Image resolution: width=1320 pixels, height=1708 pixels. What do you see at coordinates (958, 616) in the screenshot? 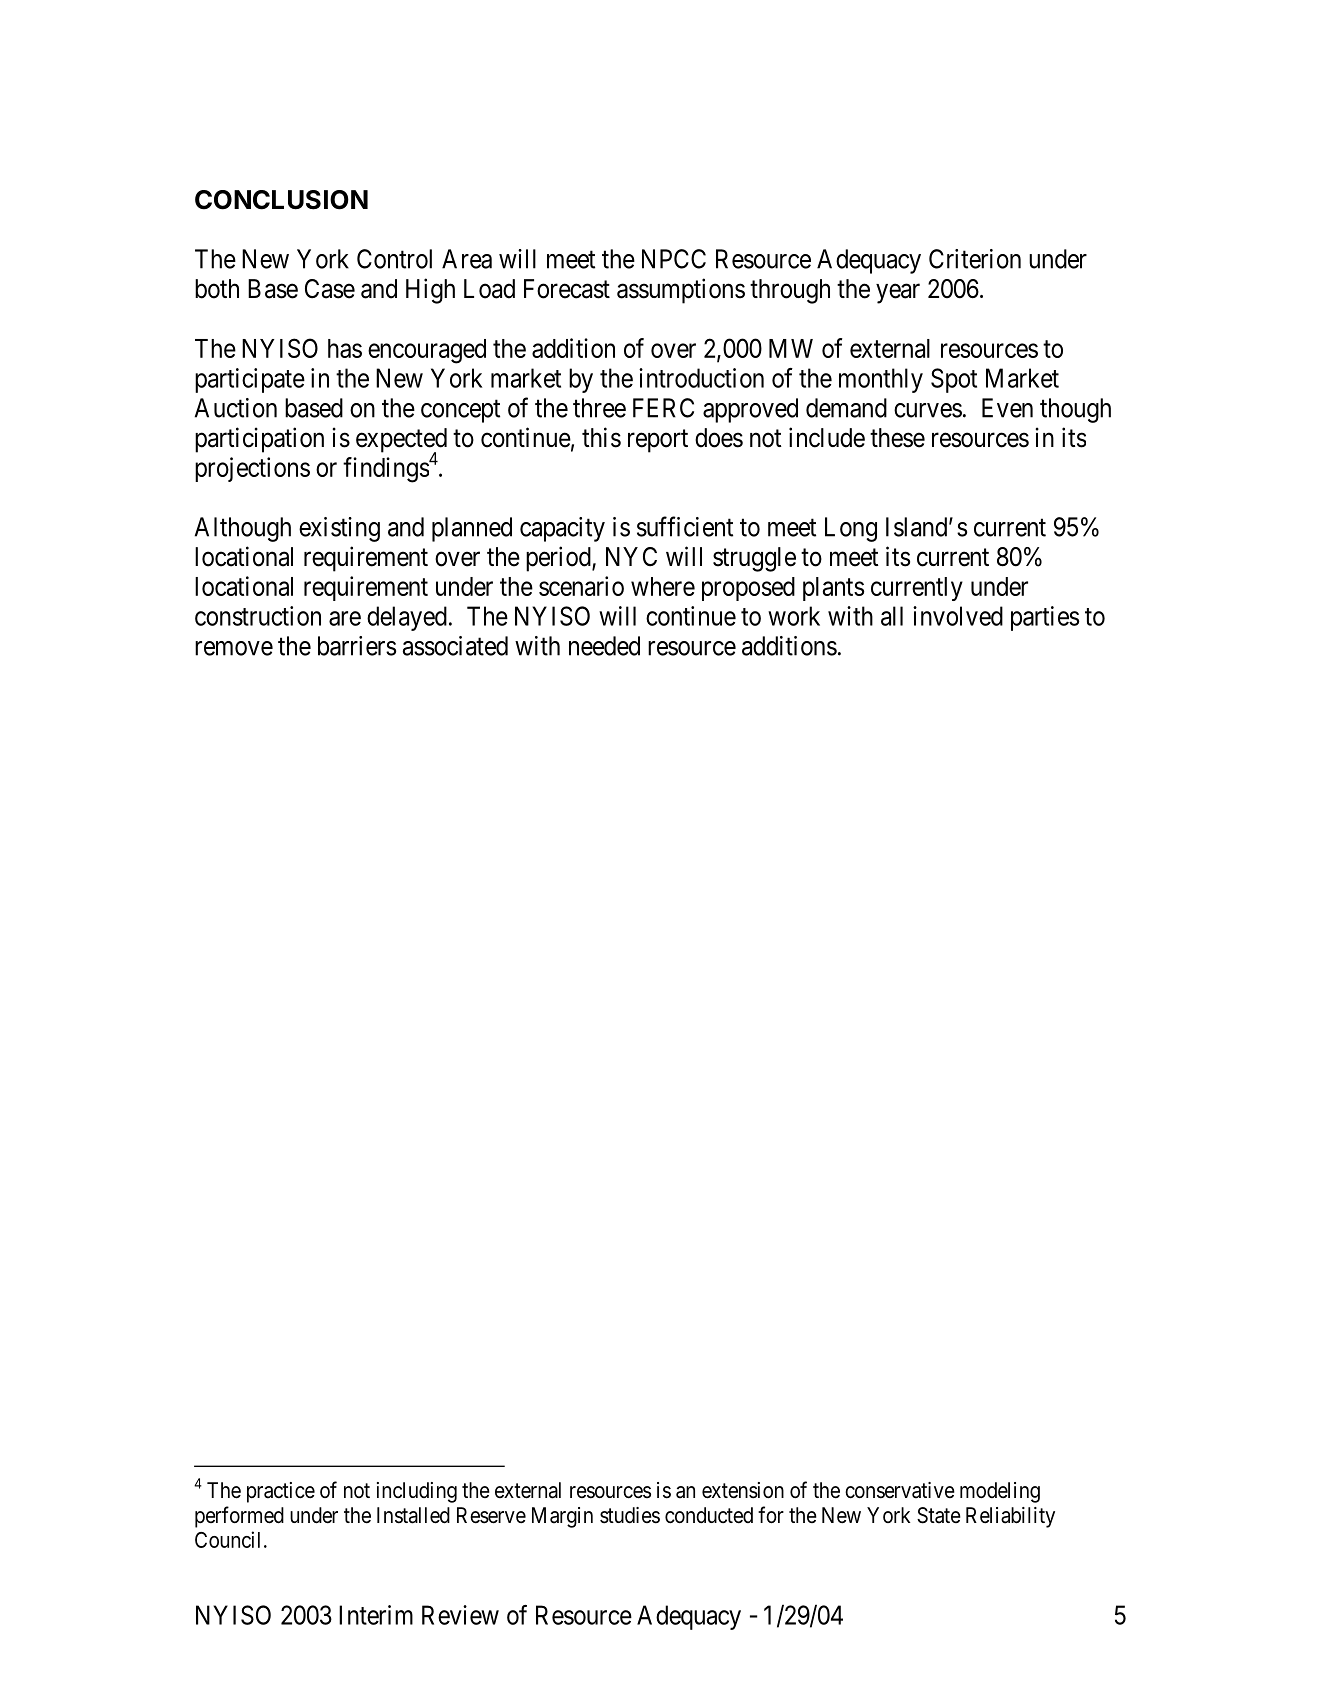
I see `involved` at bounding box center [958, 616].
